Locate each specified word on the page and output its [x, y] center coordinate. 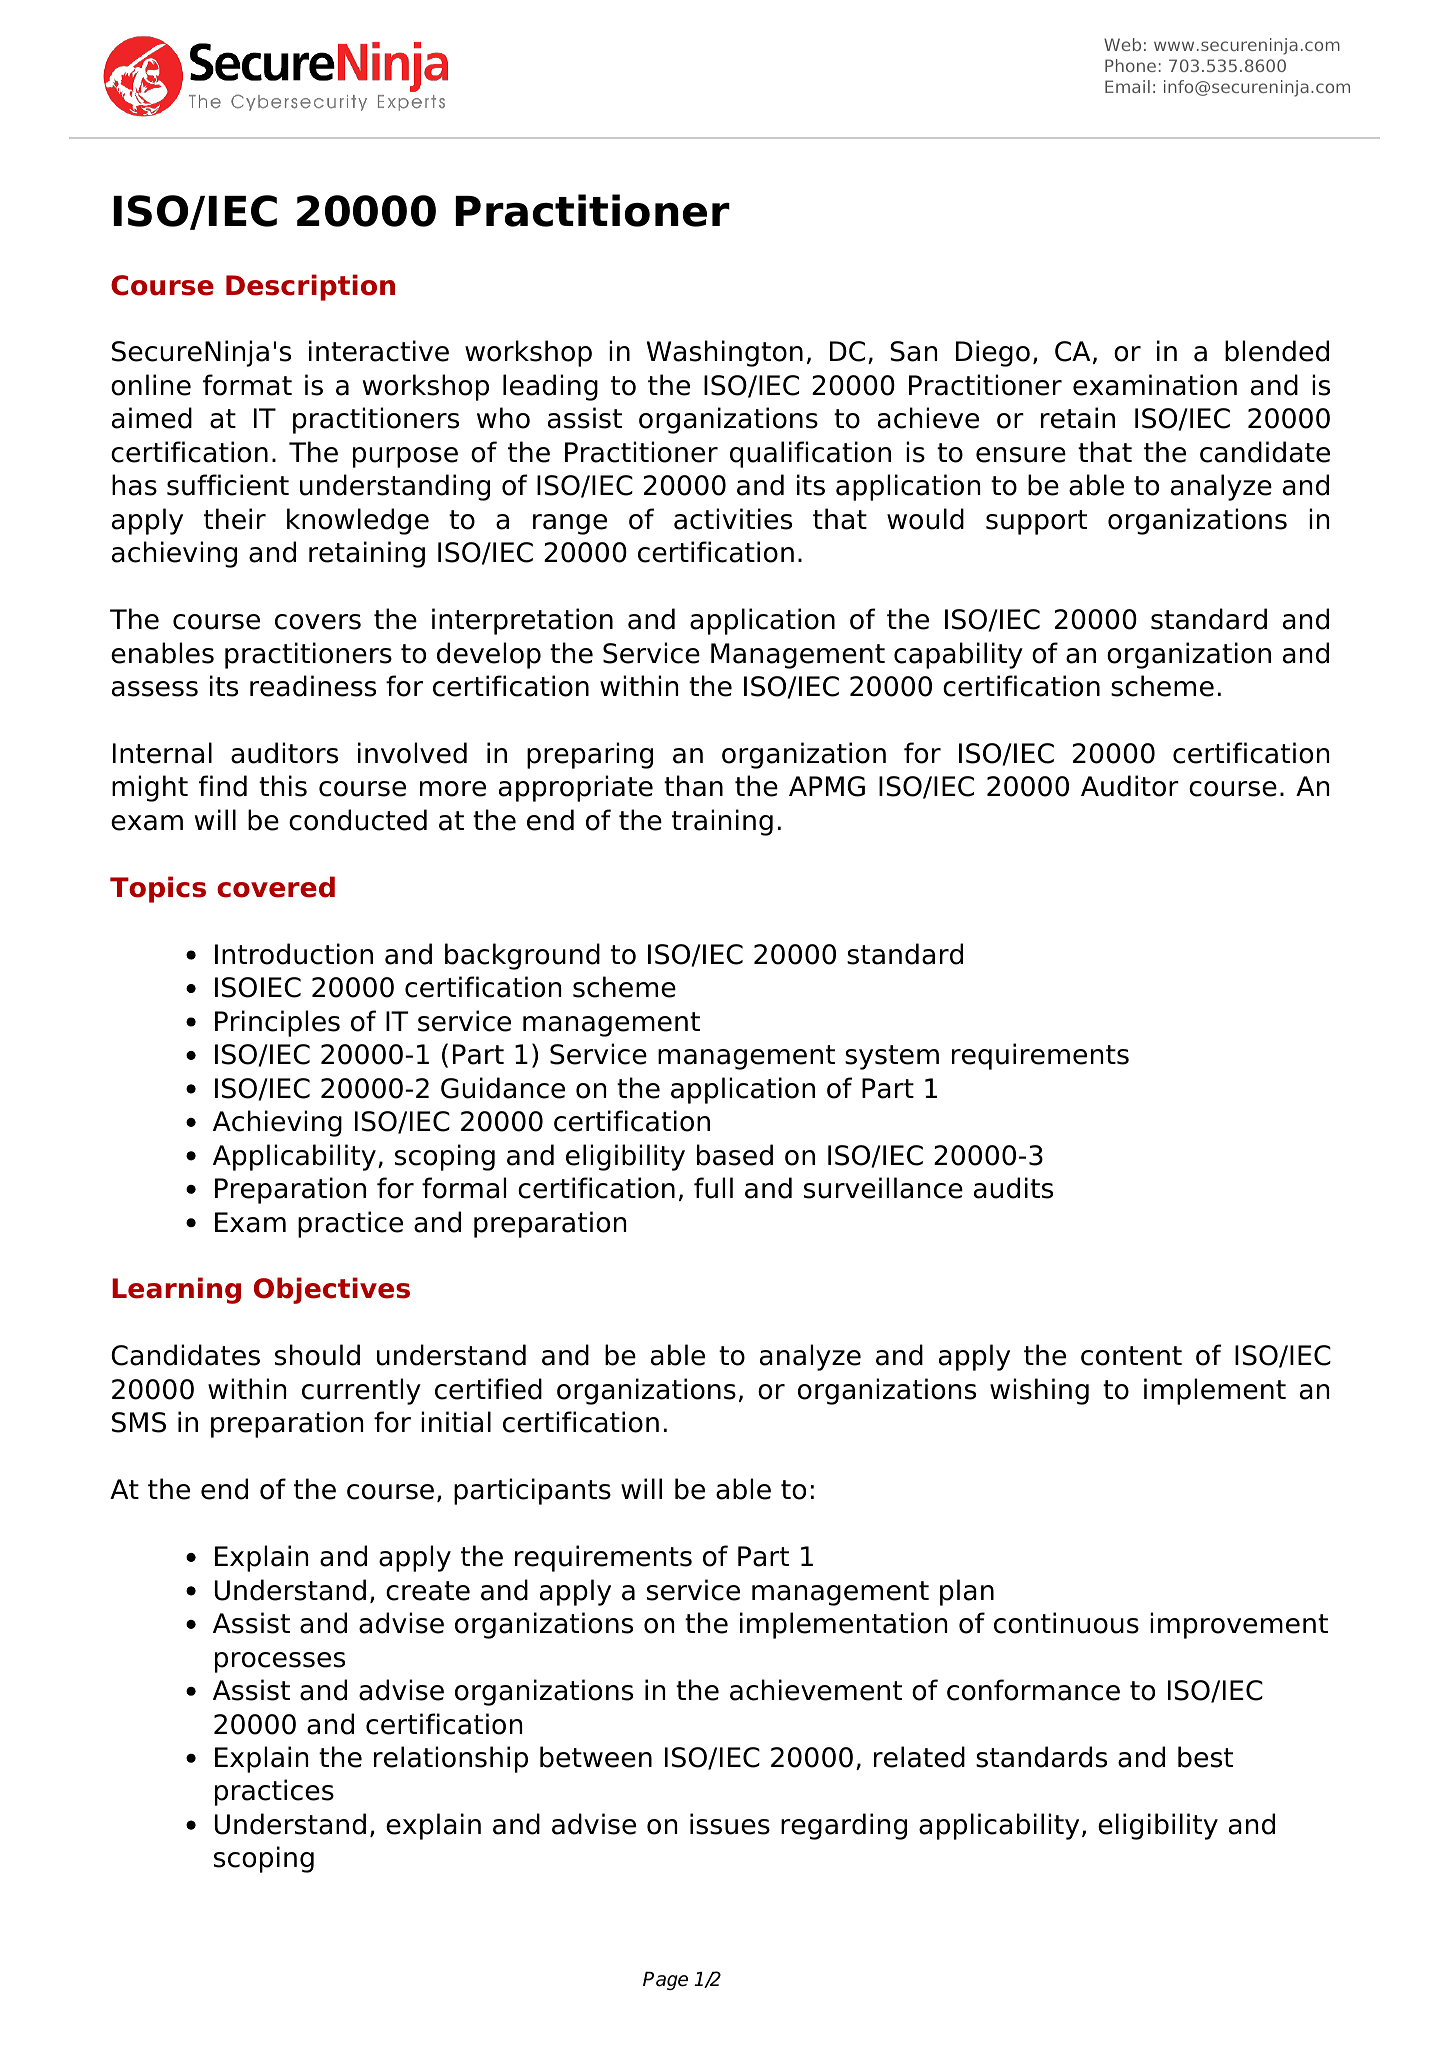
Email [1127, 86]
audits [1013, 1188]
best [1205, 1757]
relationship [451, 1759]
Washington [725, 353]
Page [665, 1981]
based [735, 1155]
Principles [277, 1023]
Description [310, 287]
